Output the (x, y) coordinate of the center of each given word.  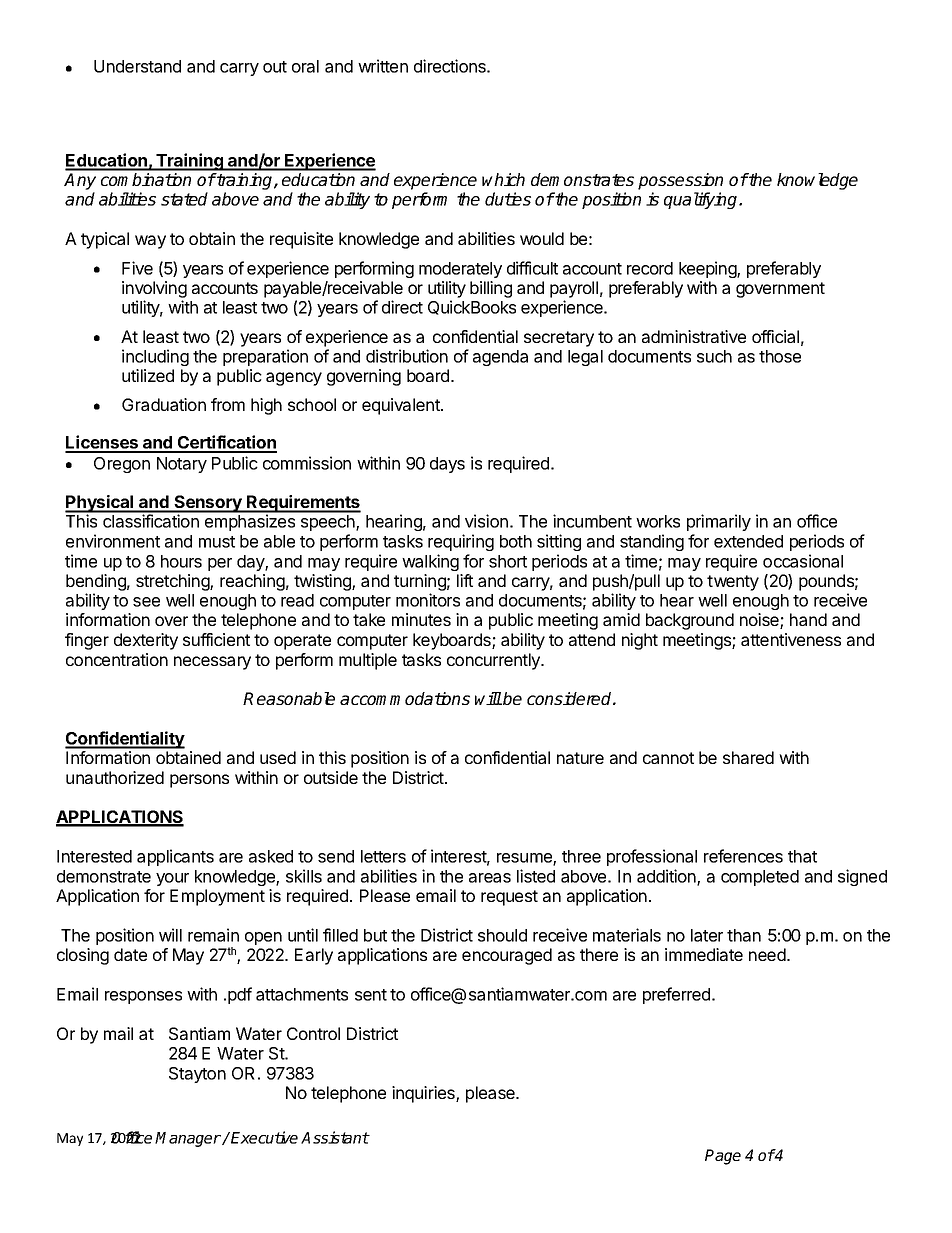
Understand (137, 66)
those (780, 356)
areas (490, 878)
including (155, 357)
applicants (175, 857)
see (146, 602)
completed (760, 878)
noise (760, 621)
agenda (500, 358)
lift (465, 580)
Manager (188, 1139)
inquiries (424, 1094)
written (383, 66)
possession (680, 181)
